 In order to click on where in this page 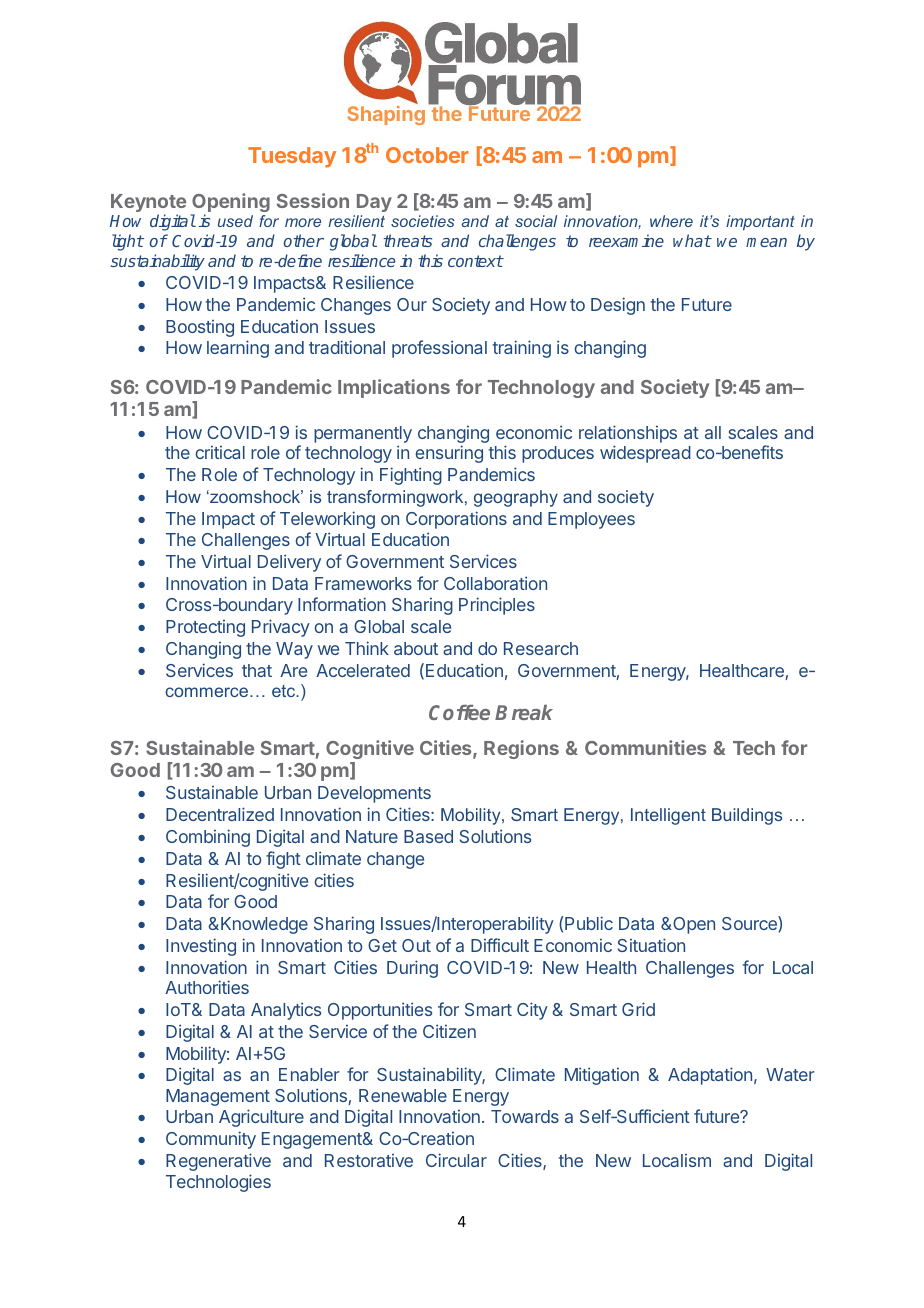, I will do `click(671, 221)`.
